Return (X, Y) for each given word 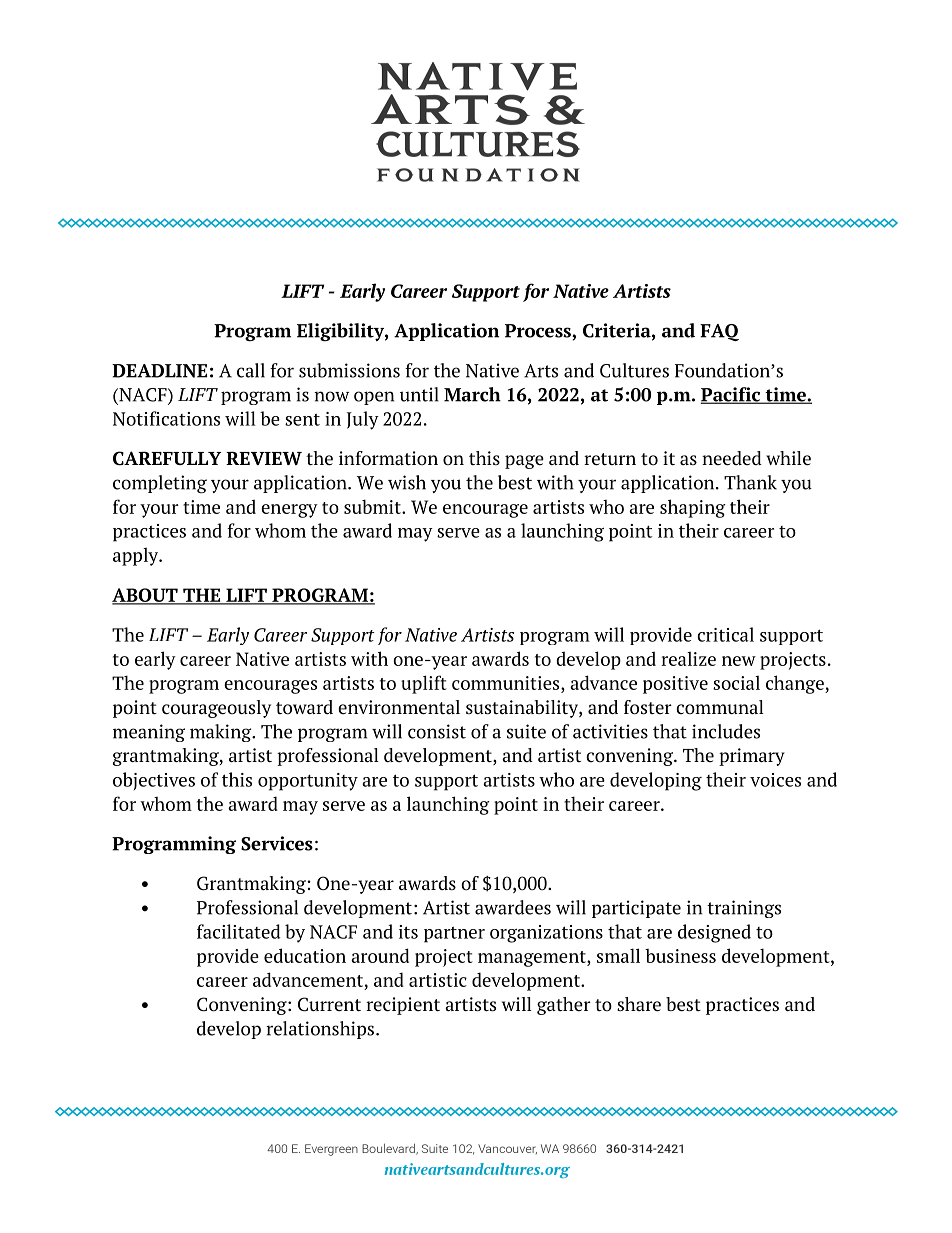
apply (137, 556)
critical (725, 634)
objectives (154, 781)
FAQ (719, 332)
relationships (320, 1030)
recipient (403, 1006)
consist (437, 731)
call (251, 370)
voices (775, 780)
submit (373, 506)
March (472, 394)
